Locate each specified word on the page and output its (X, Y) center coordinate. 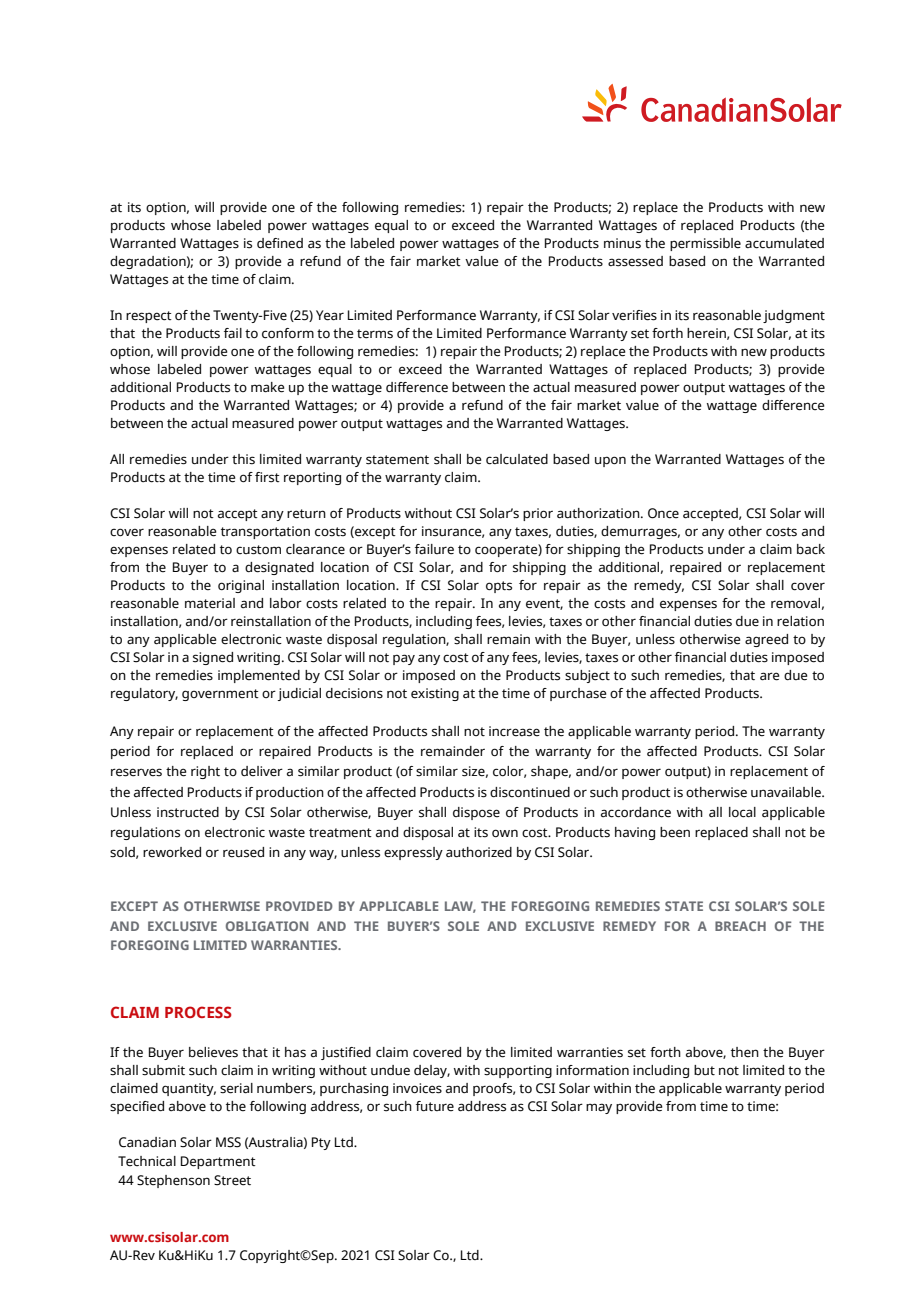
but (704, 1070)
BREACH (740, 926)
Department (218, 1162)
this (243, 459)
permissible (705, 244)
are (769, 676)
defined (280, 243)
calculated (517, 459)
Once (663, 513)
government (220, 695)
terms (375, 334)
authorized (479, 852)
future (435, 1106)
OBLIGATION (267, 926)
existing (435, 694)
